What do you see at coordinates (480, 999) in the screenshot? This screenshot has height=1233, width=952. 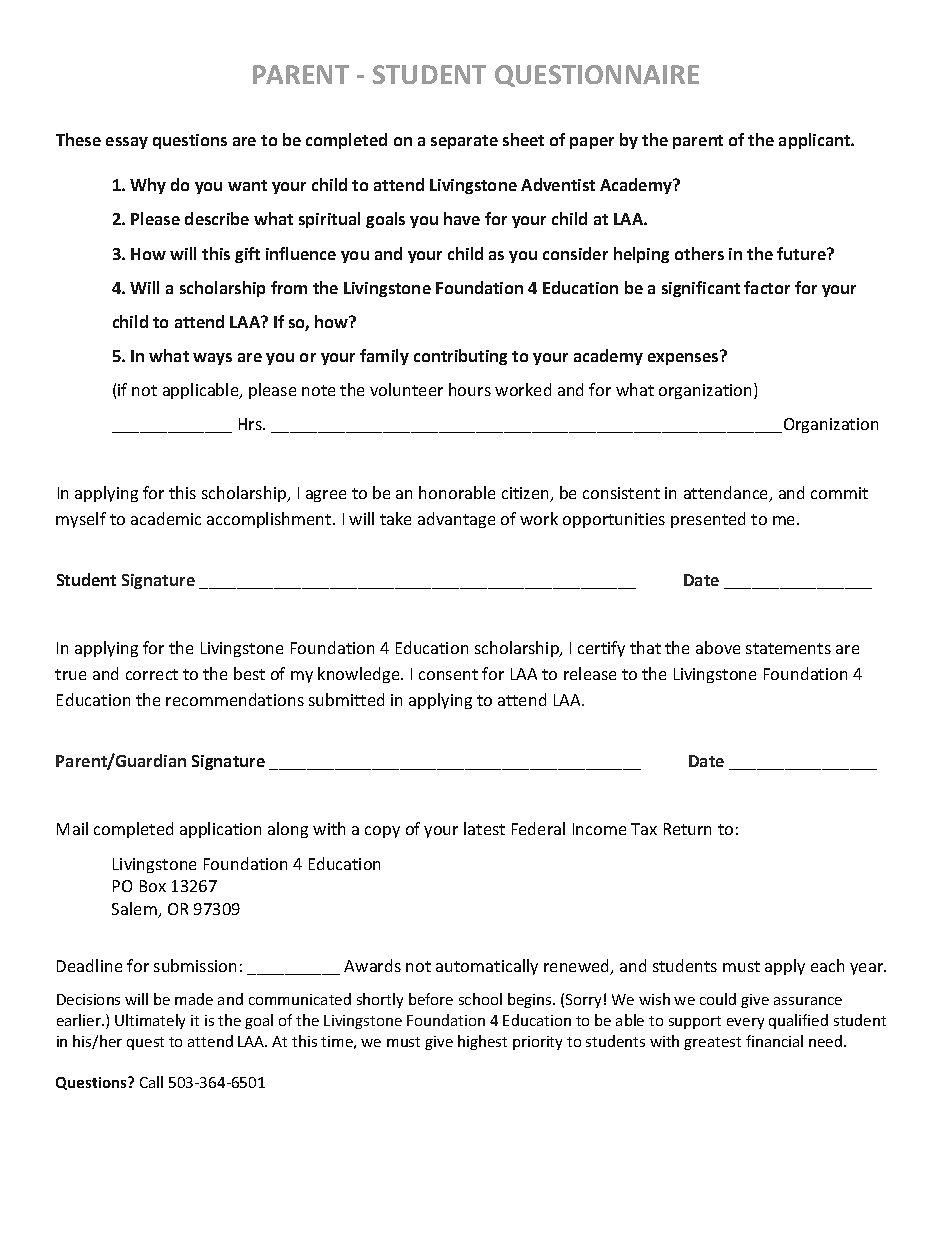 I see `school` at bounding box center [480, 999].
